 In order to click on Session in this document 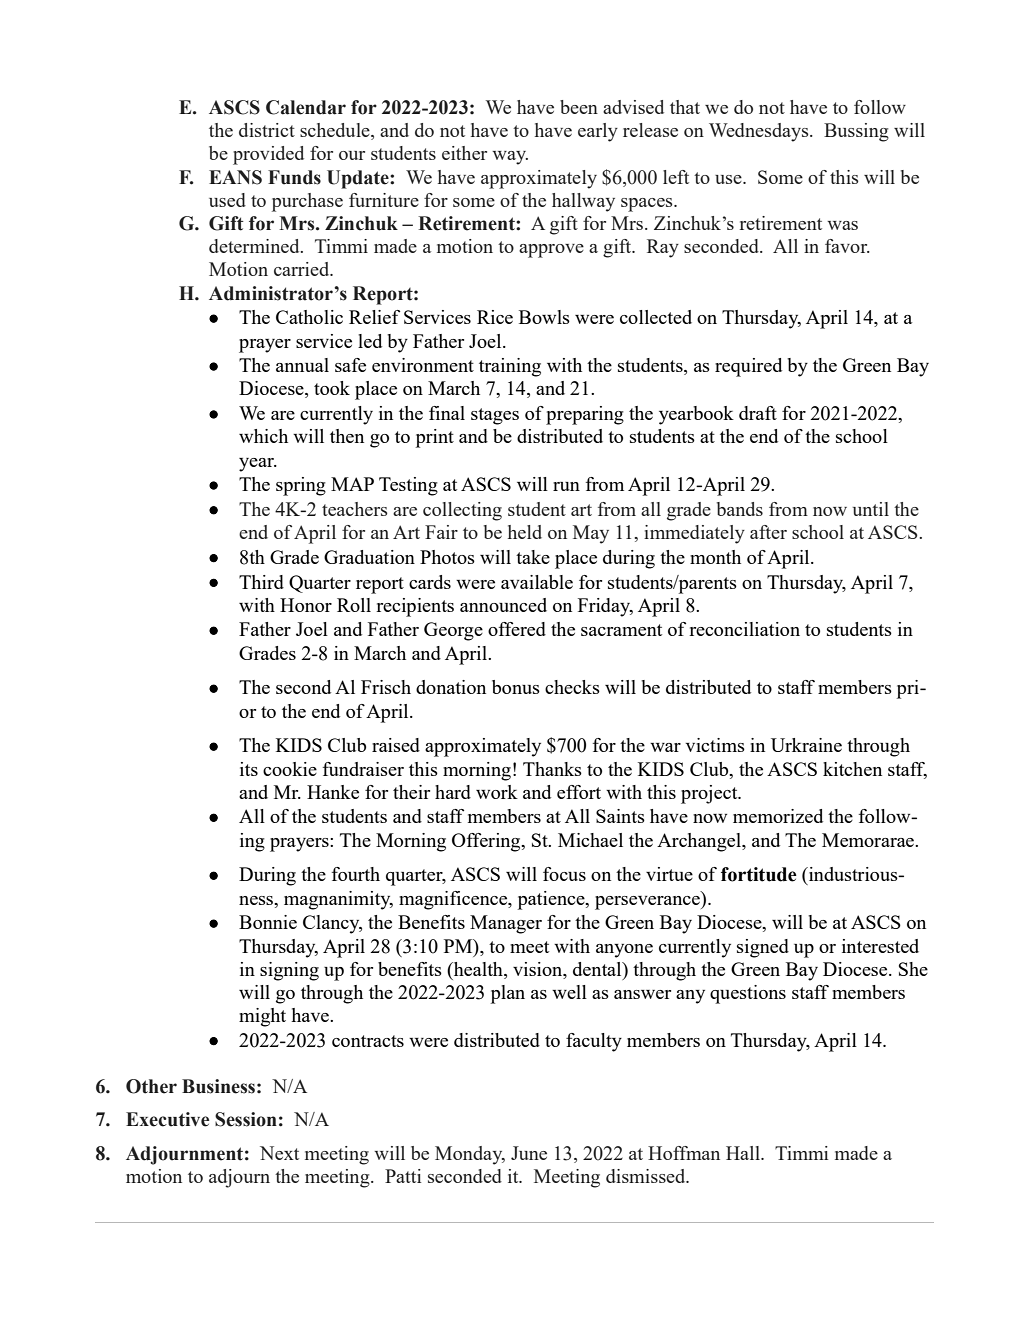, I will do `click(246, 1119)`.
